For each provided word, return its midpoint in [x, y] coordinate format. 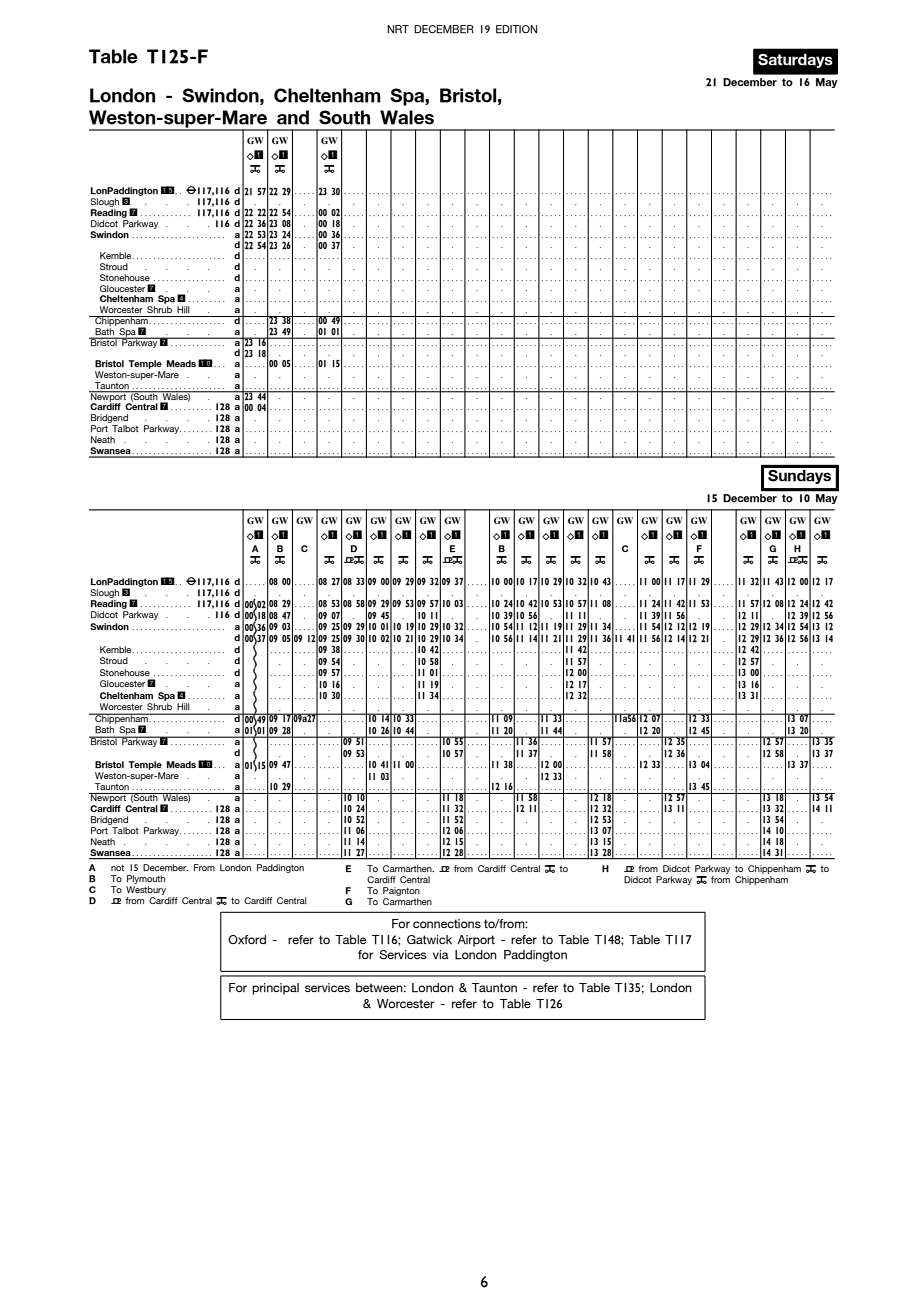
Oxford [247, 939]
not [117, 868]
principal [275, 989]
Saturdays [795, 60]
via [441, 954]
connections [447, 923]
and [293, 117]
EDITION [516, 29]
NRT [398, 29]
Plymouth [146, 879]
